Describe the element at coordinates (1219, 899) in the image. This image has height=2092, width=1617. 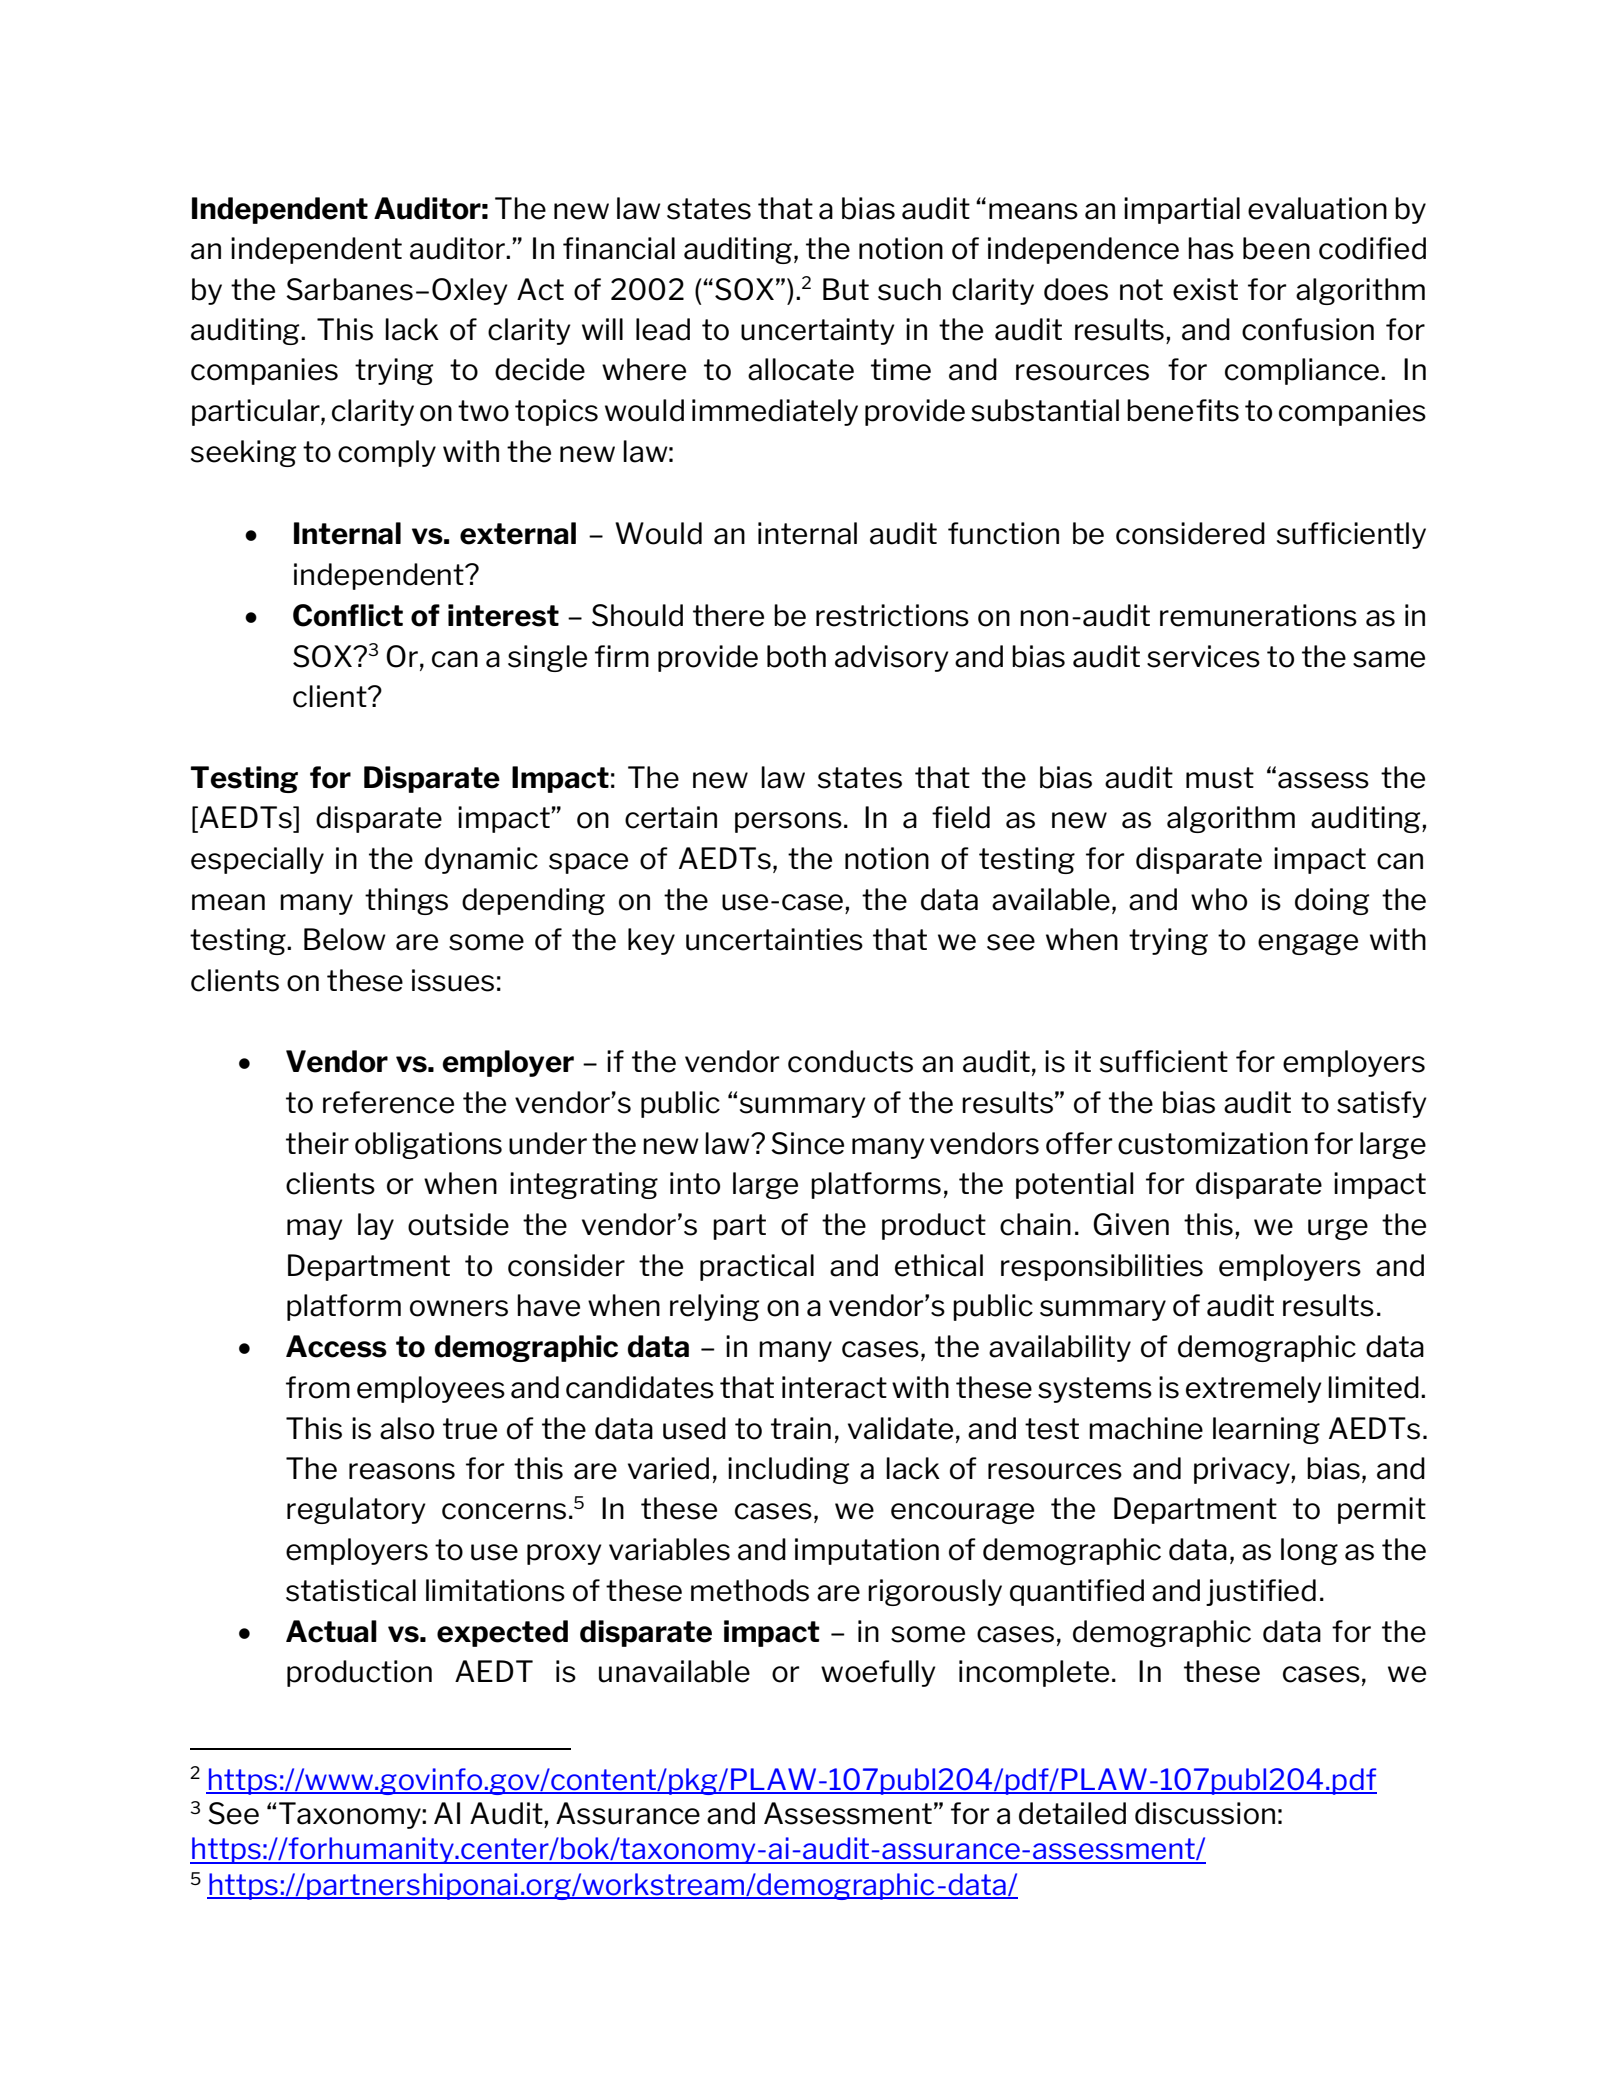
I see `who` at that location.
